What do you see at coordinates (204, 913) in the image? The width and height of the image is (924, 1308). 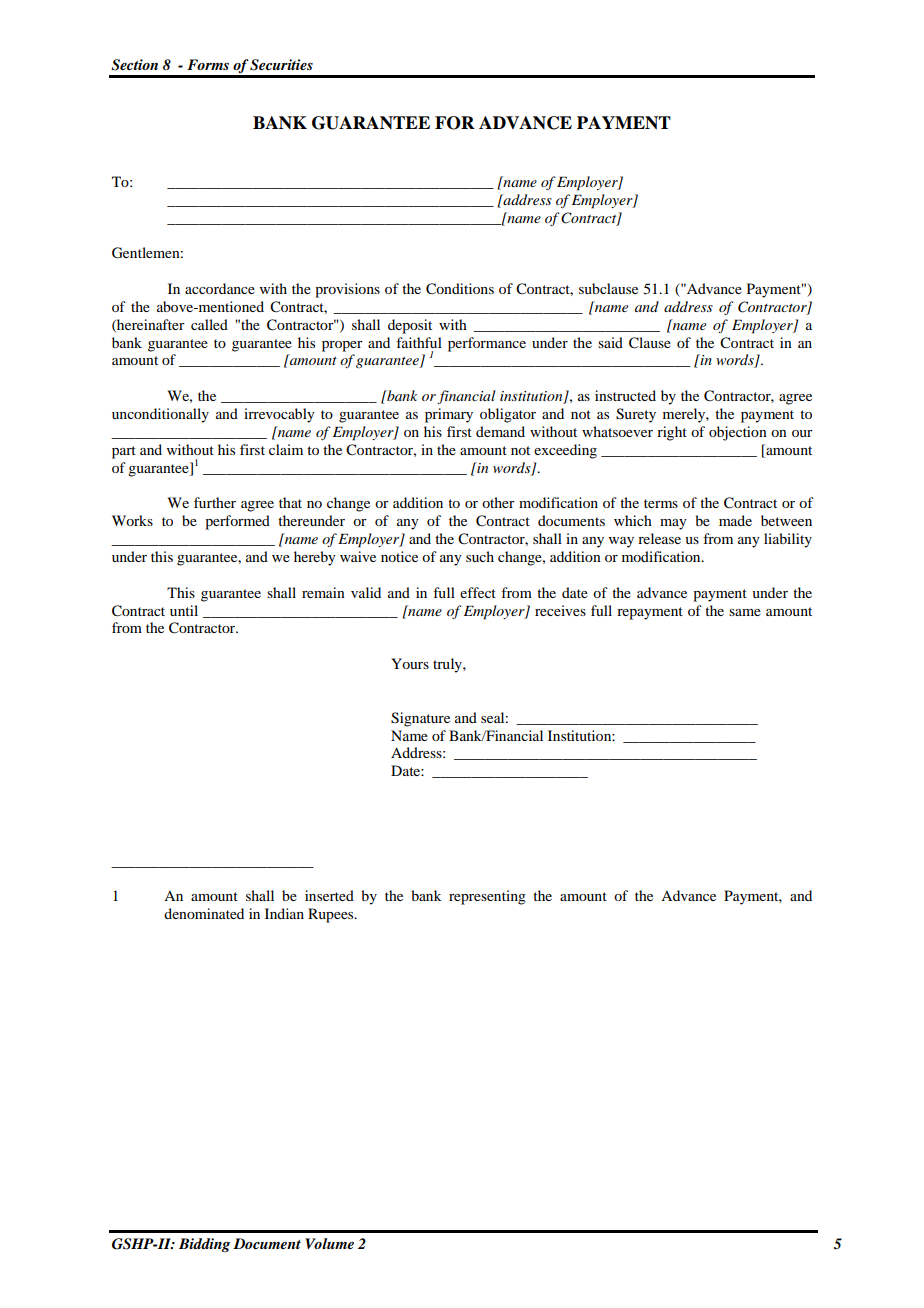 I see `denominated` at bounding box center [204, 913].
